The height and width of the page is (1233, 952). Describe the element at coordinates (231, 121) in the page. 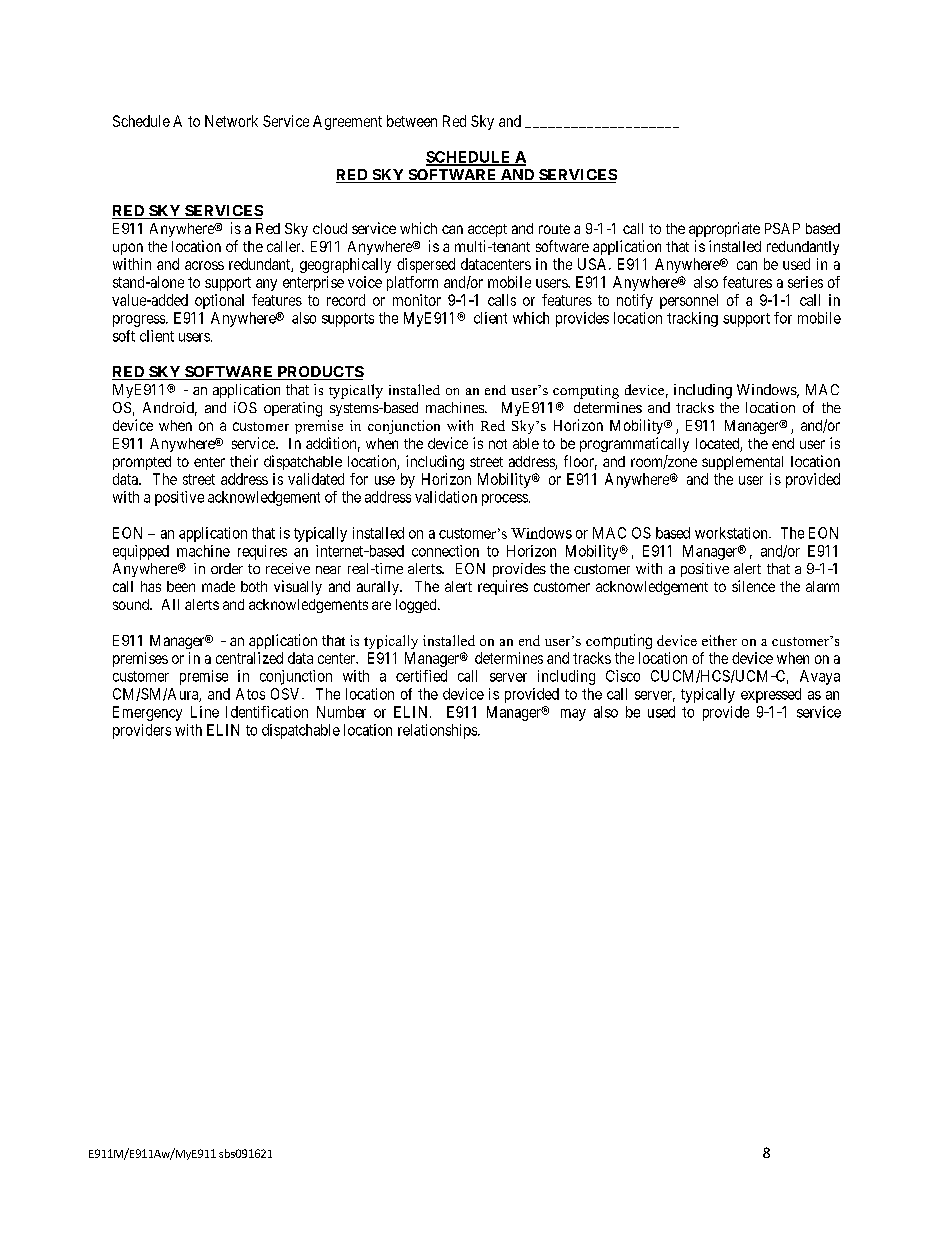

I see `Network` at that location.
